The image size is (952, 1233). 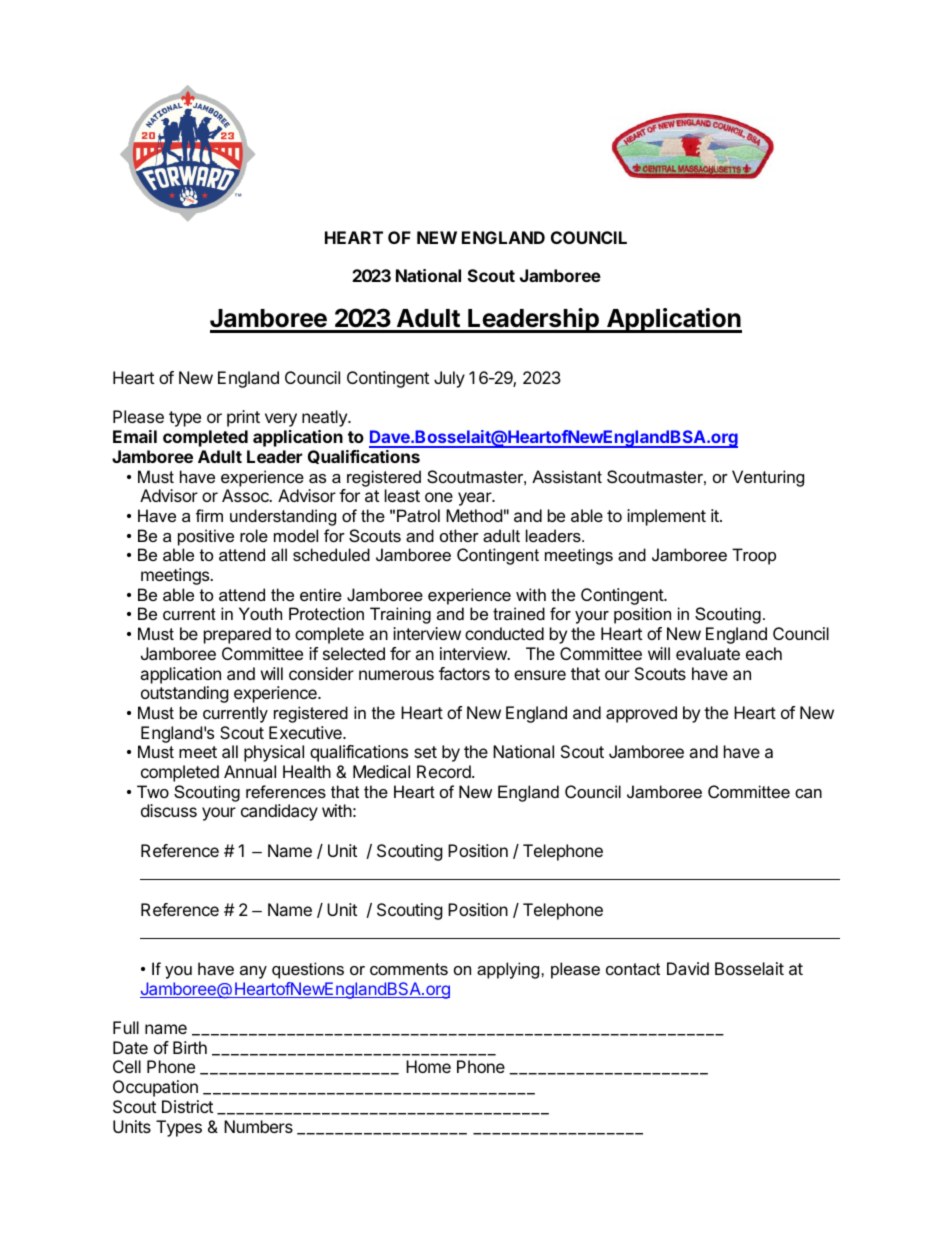 What do you see at coordinates (187, 1106) in the image?
I see `District` at bounding box center [187, 1106].
